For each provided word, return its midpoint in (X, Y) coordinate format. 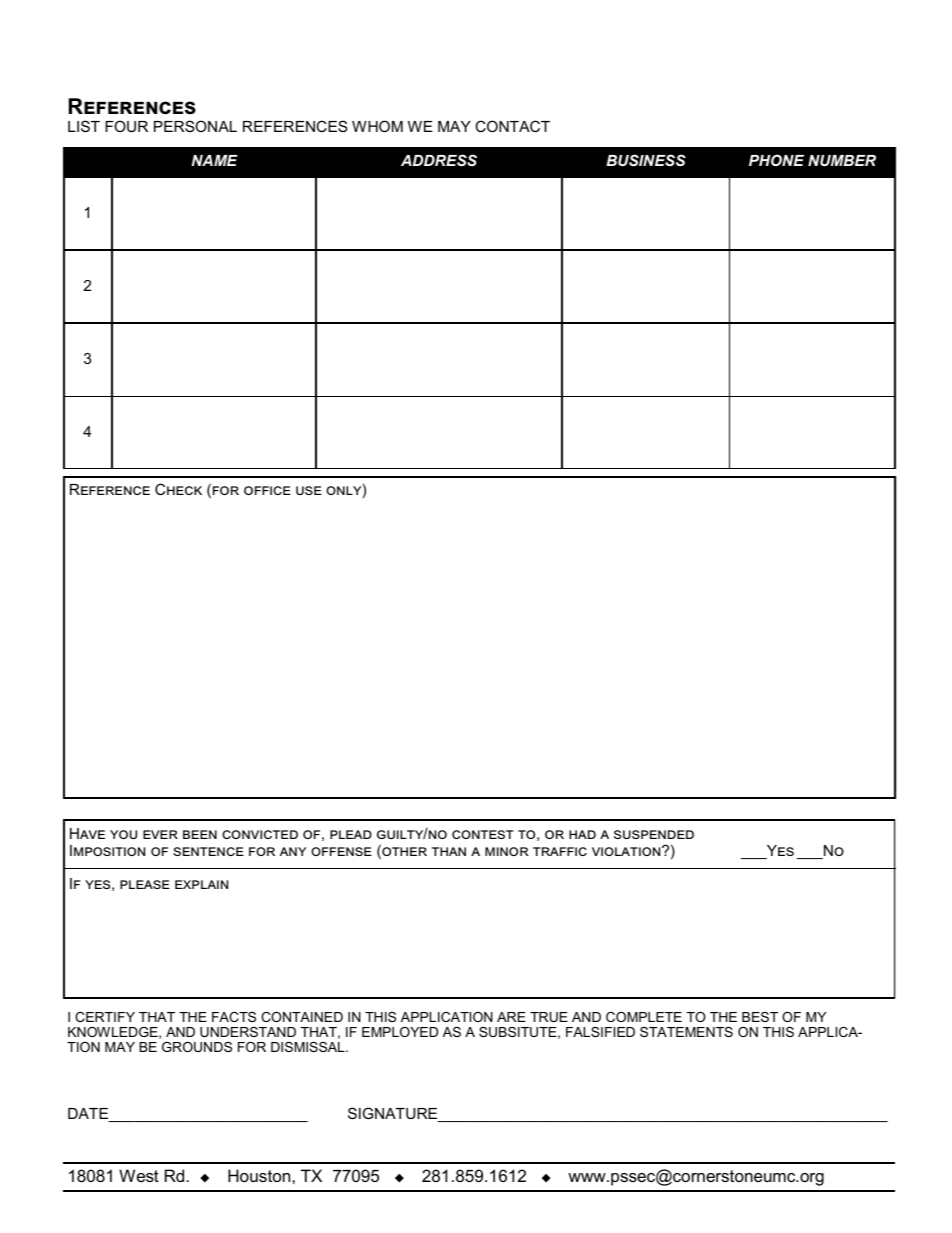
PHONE (776, 160)
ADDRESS (439, 160)
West (139, 1175)
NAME (214, 160)
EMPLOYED (400, 1032)
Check (178, 489)
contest (482, 834)
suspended (654, 834)
